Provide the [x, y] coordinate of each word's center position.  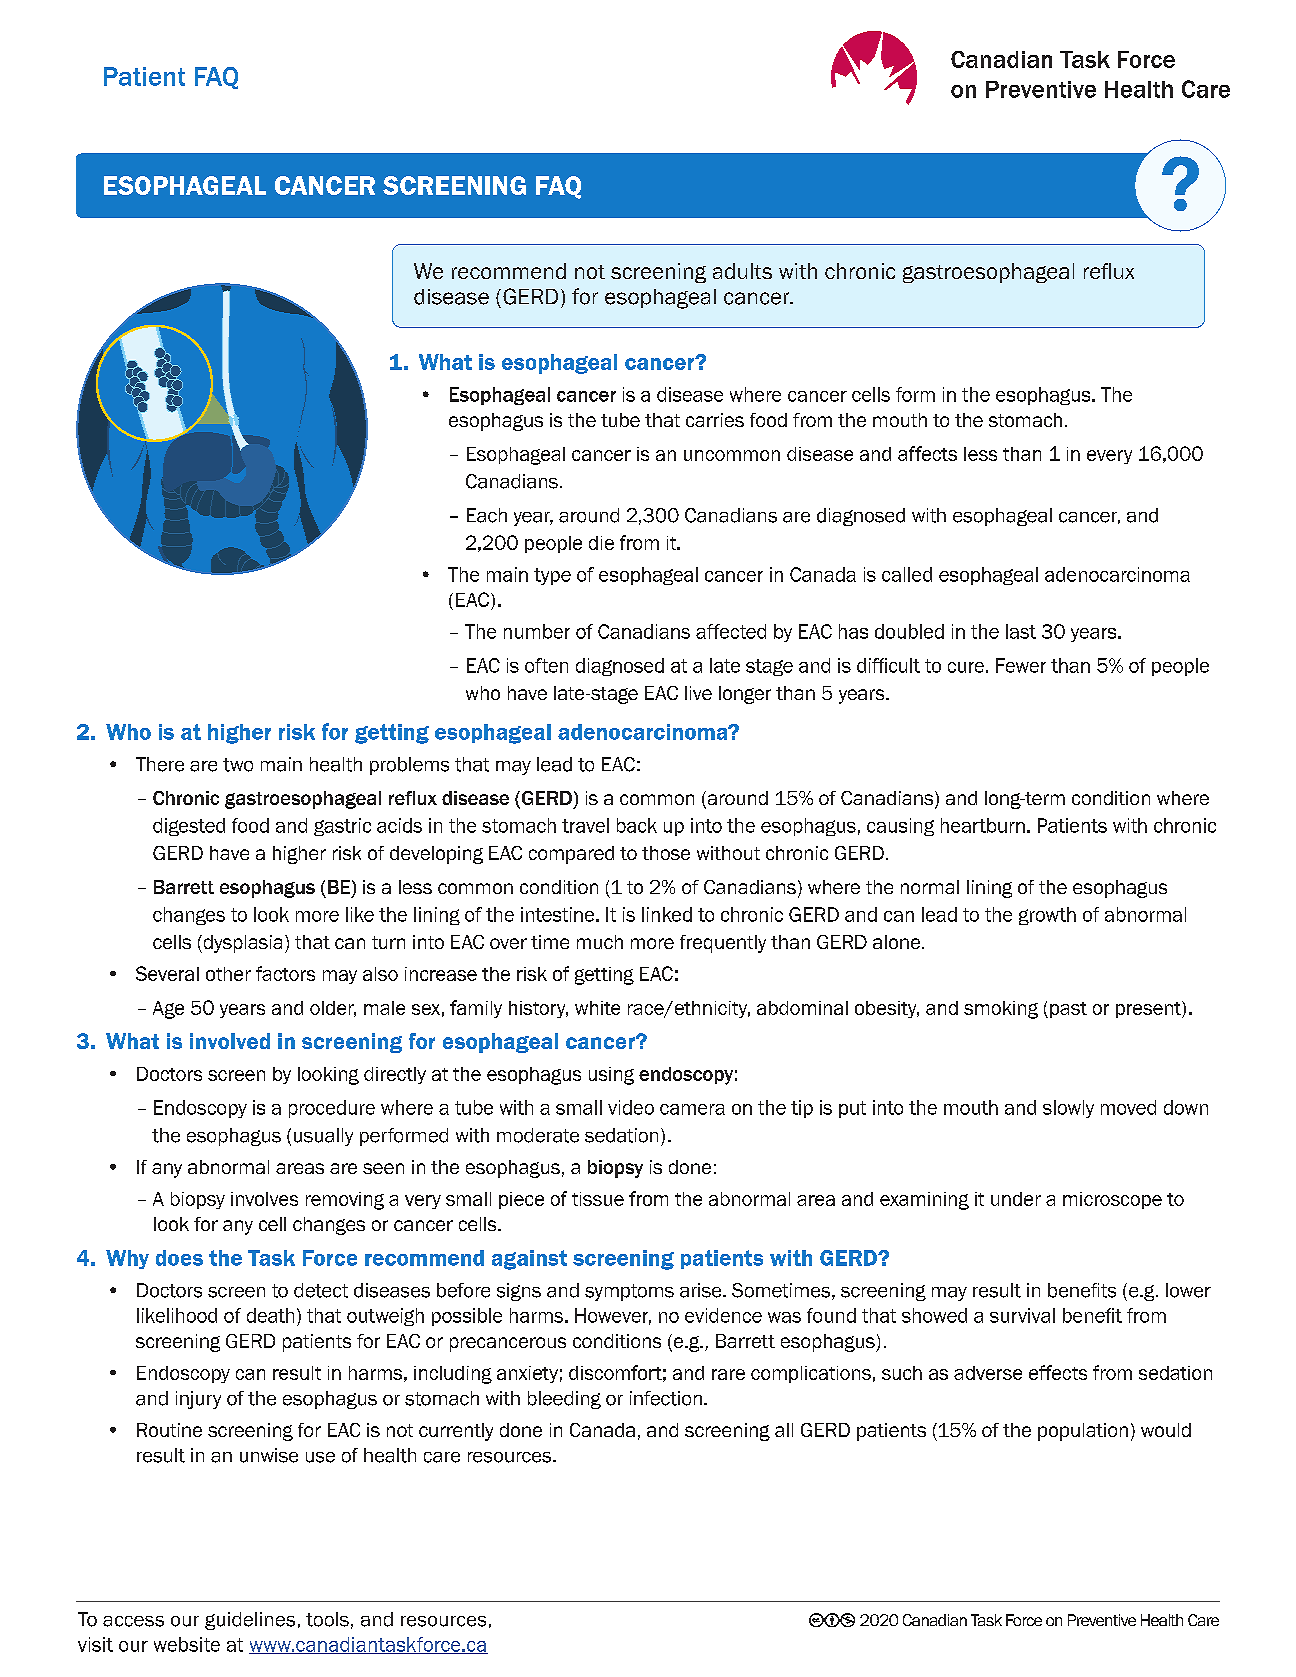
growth [1047, 916]
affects [927, 453]
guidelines [250, 1621]
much [600, 942]
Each [487, 515]
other [228, 974]
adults [742, 271]
